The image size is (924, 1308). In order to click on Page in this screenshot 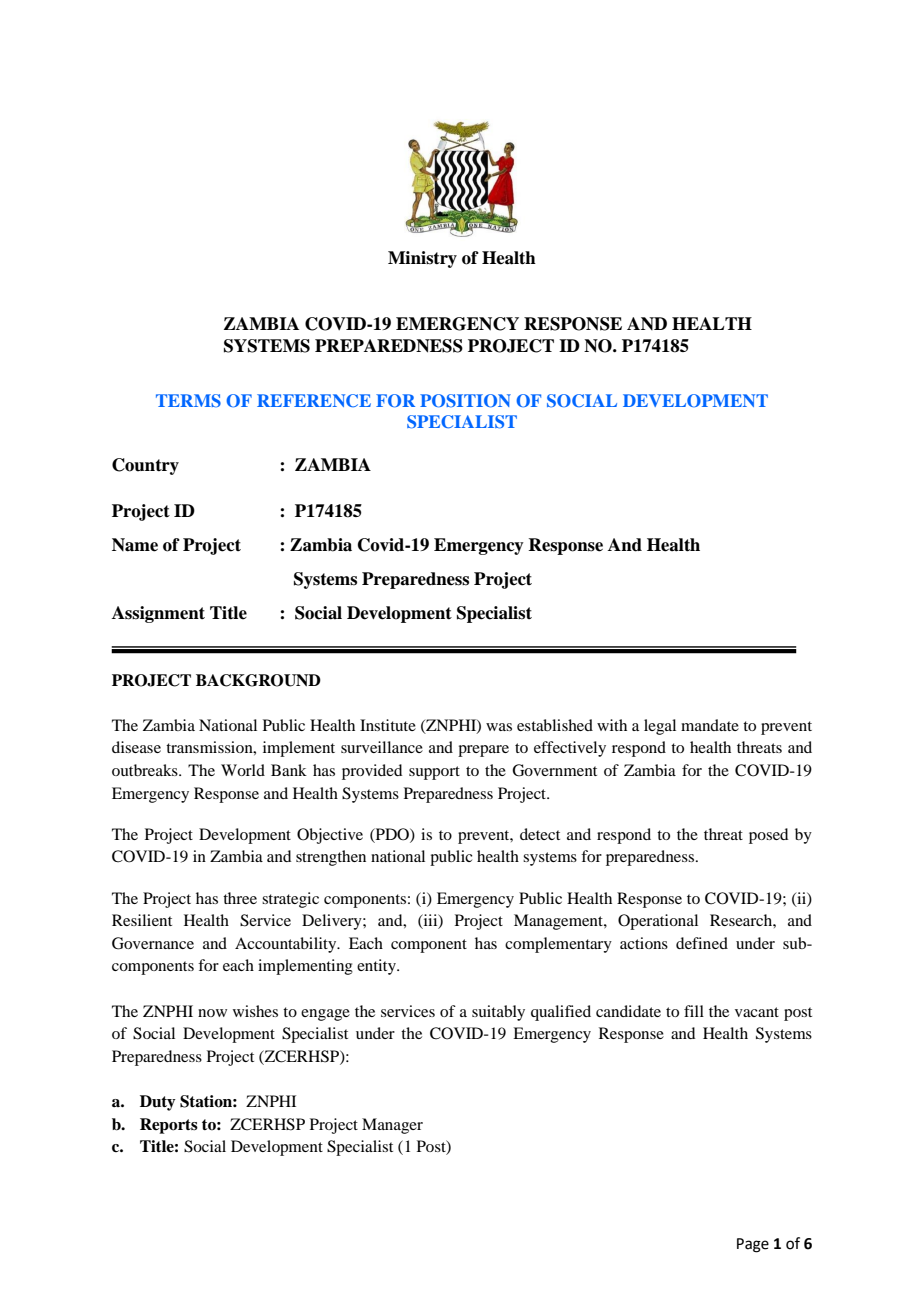, I will do `click(753, 1245)`.
